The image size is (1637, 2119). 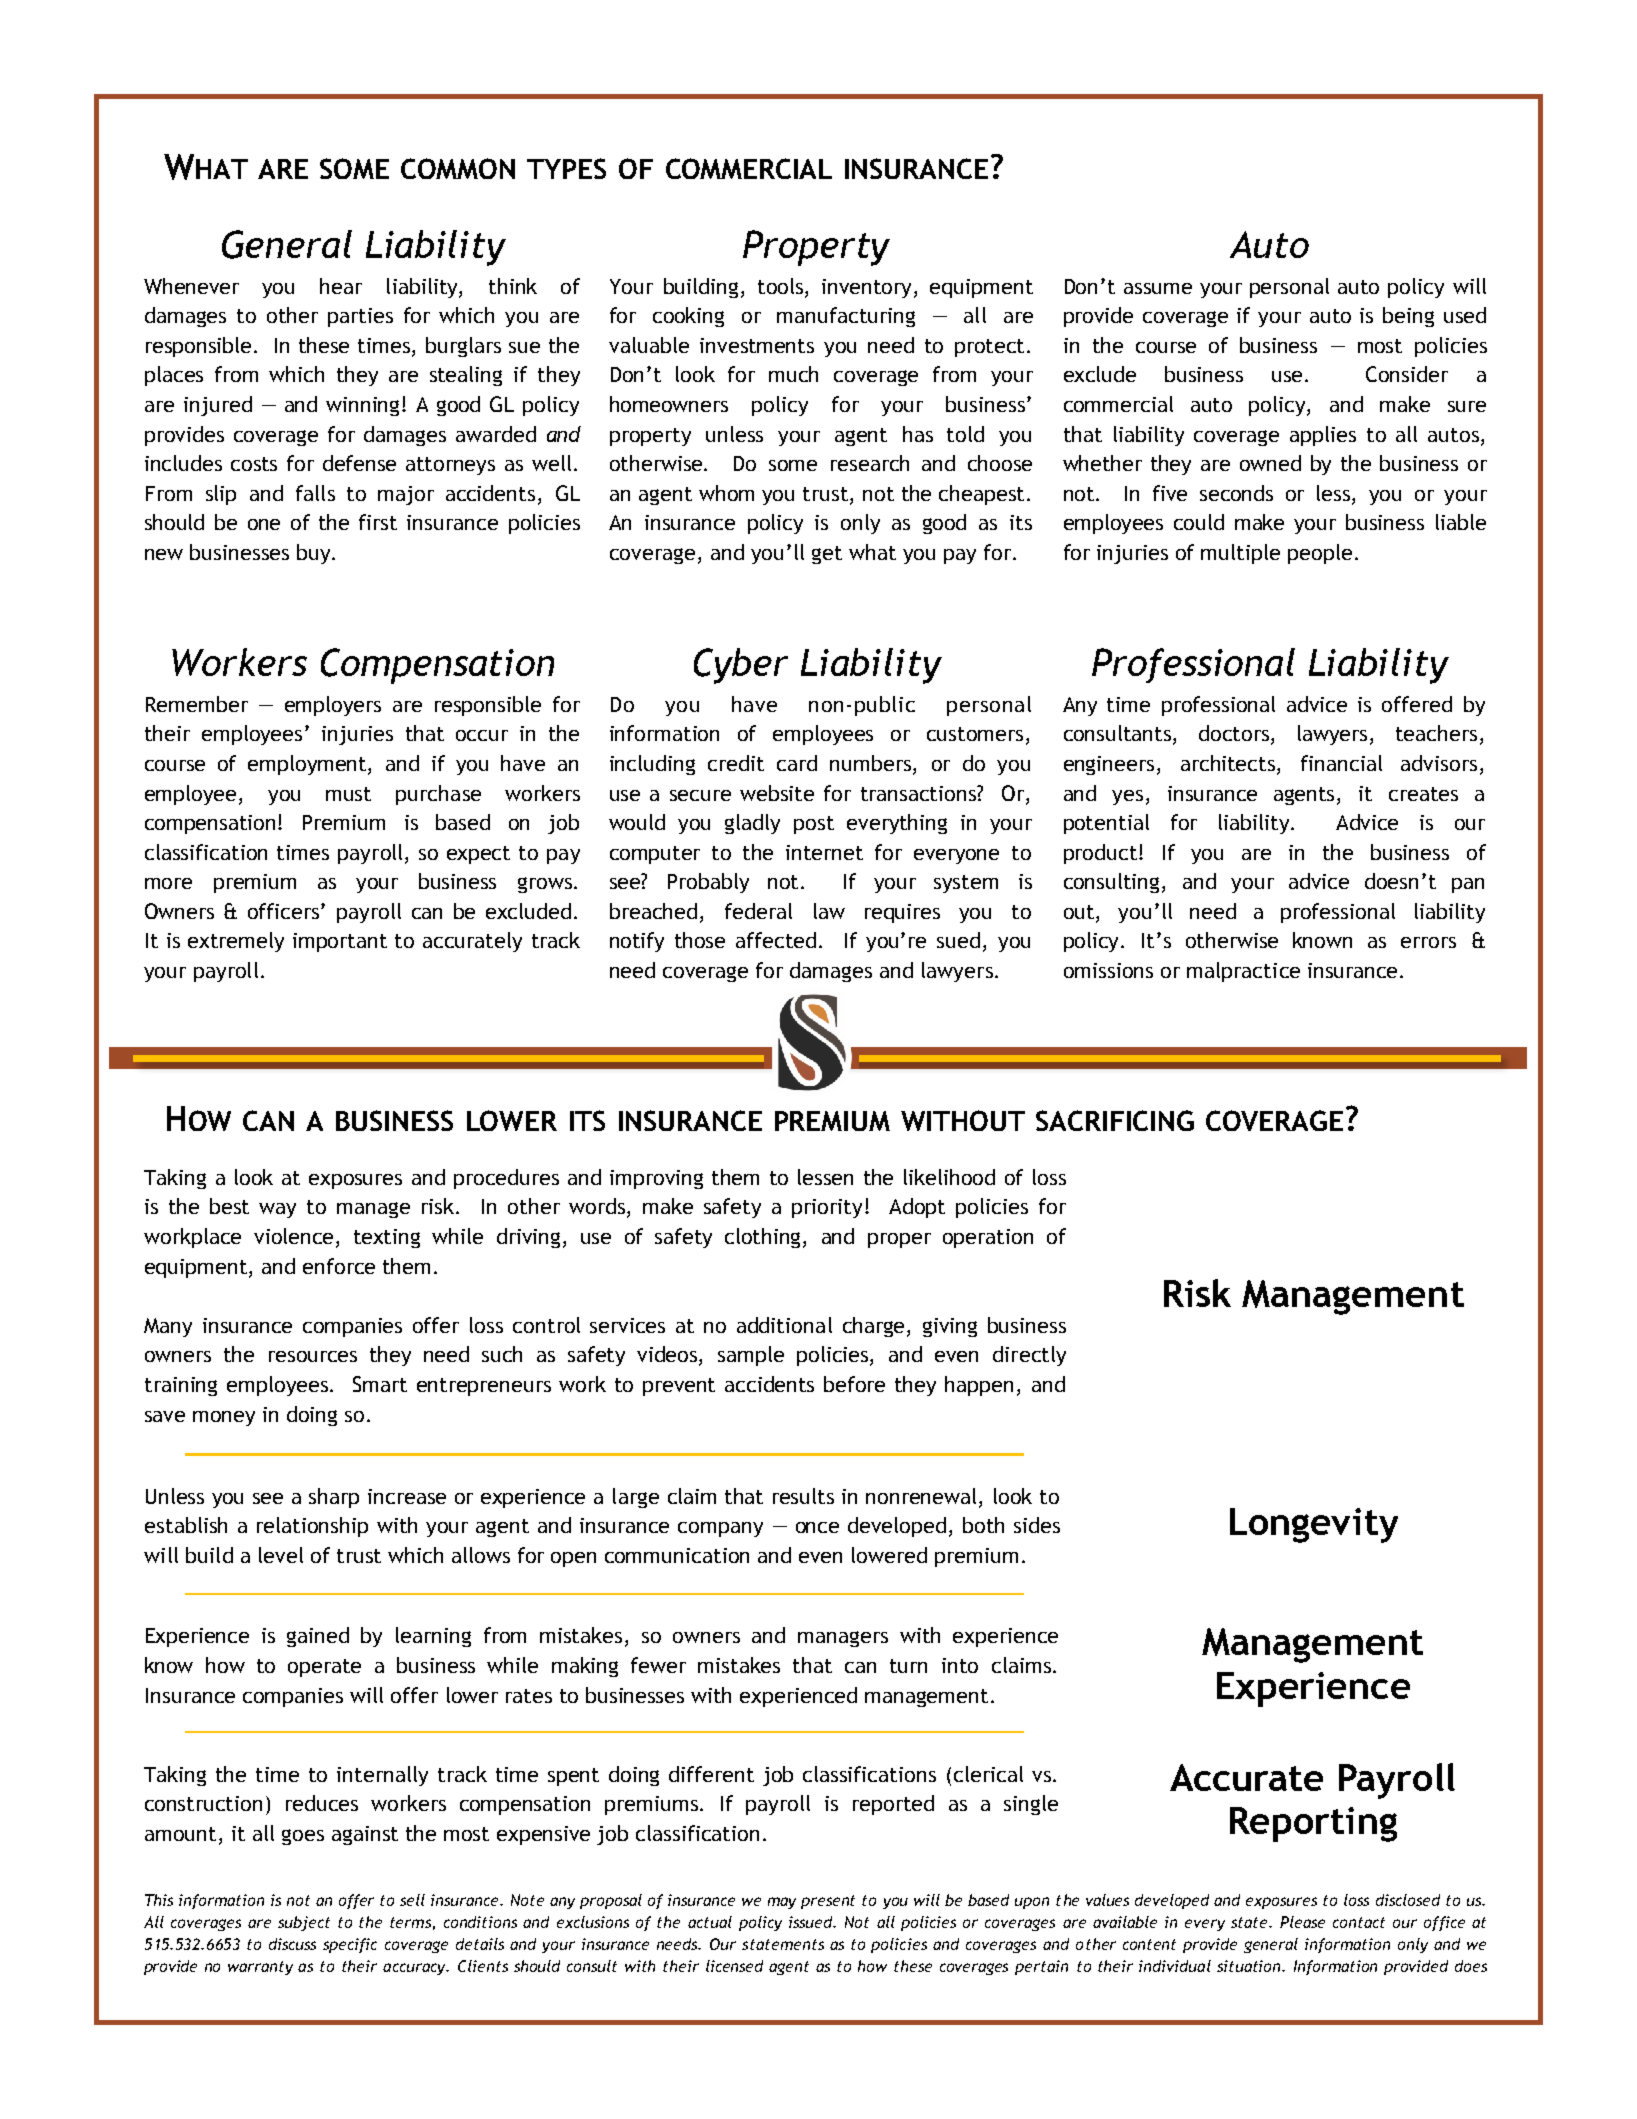 I want to click on present, so click(x=828, y=1902).
